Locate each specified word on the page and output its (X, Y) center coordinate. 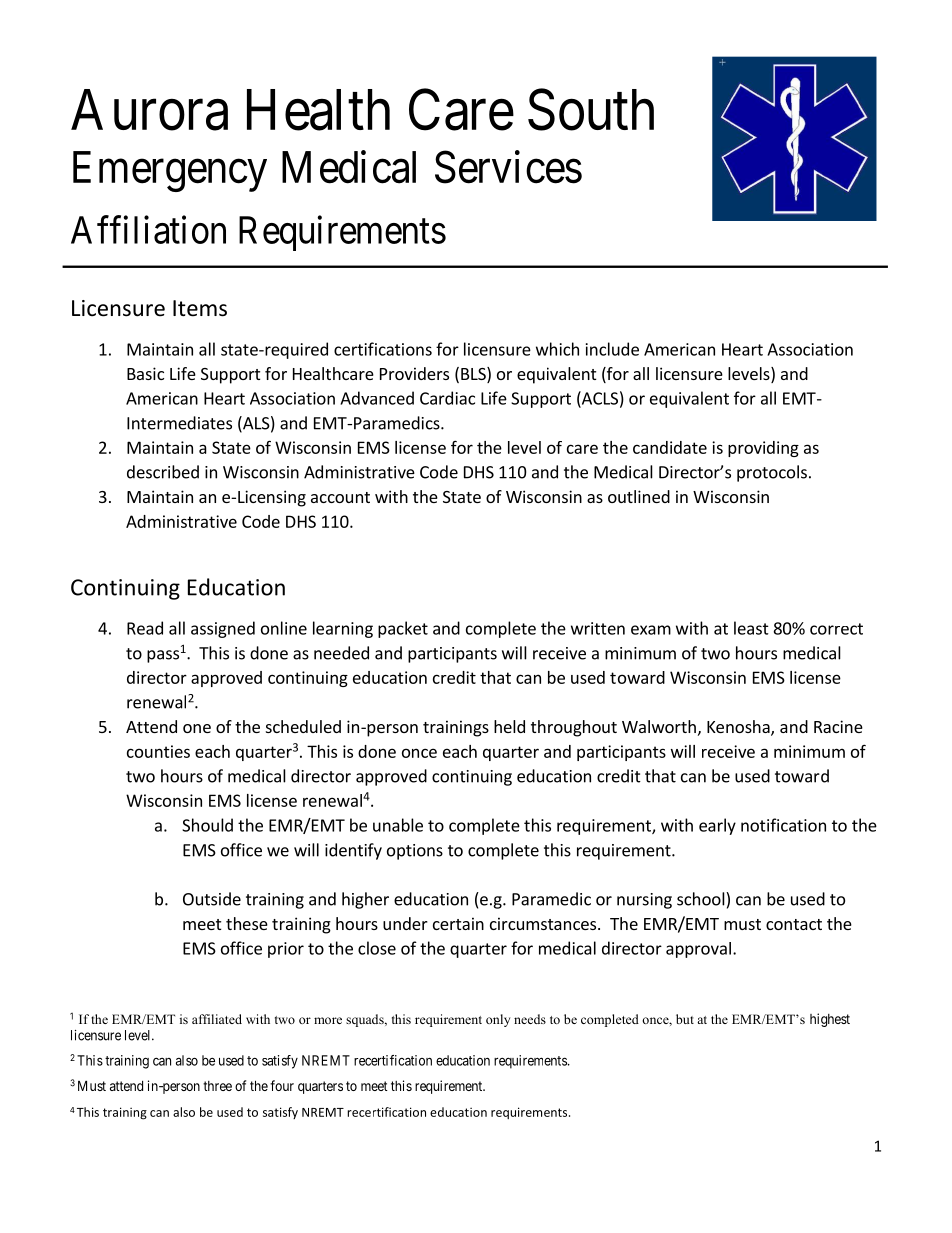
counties (158, 751)
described (163, 472)
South (591, 110)
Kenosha (739, 728)
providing (763, 449)
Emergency (170, 171)
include (612, 349)
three (217, 1086)
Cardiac (447, 398)
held (509, 726)
